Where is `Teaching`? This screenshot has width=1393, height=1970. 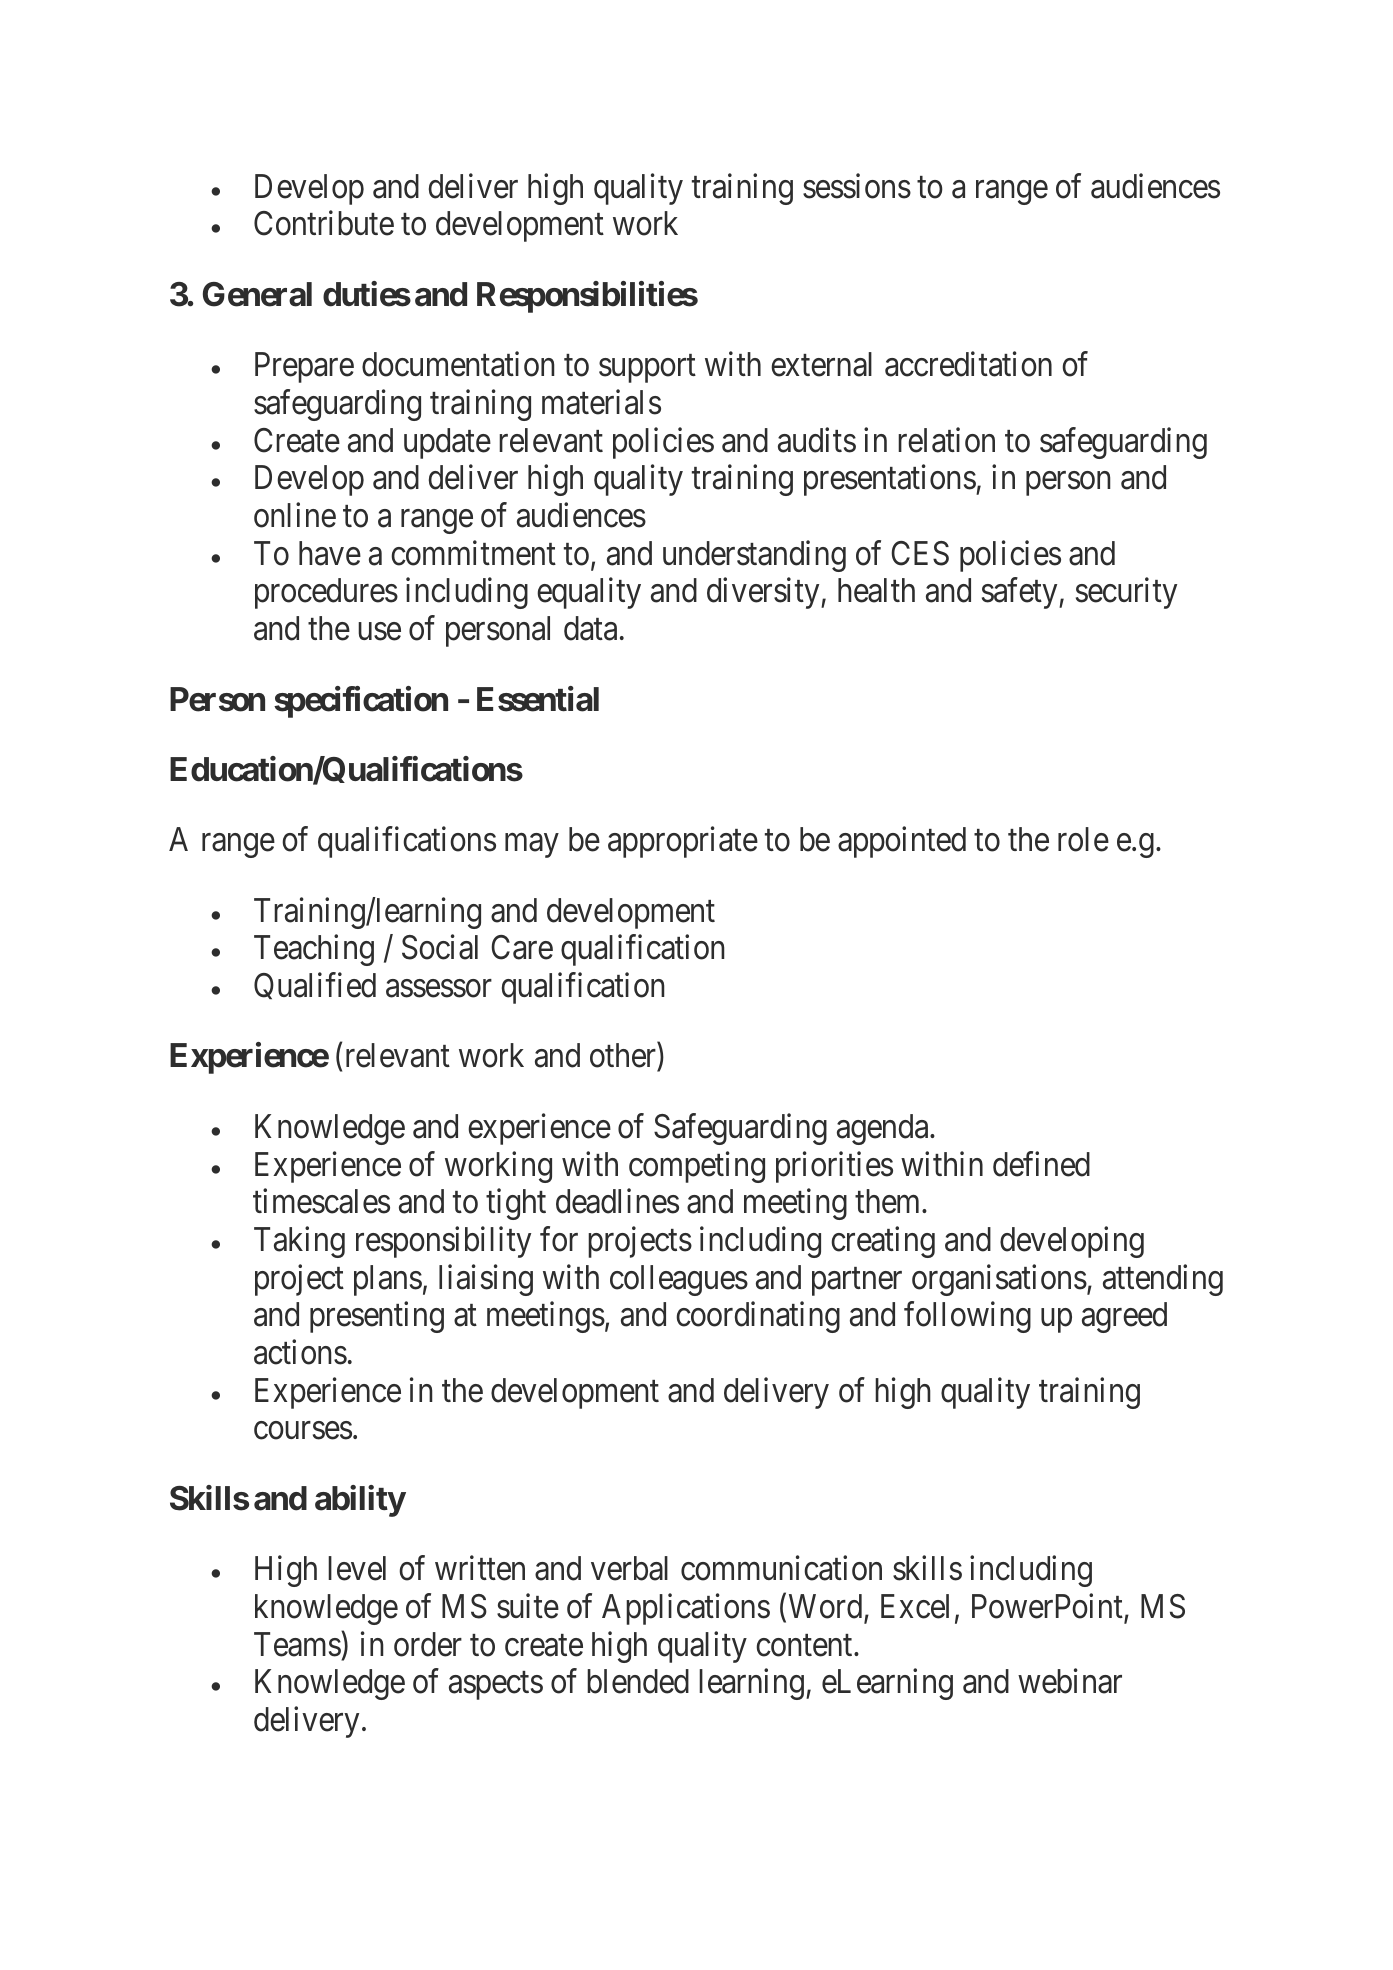
Teaching is located at coordinates (314, 950).
